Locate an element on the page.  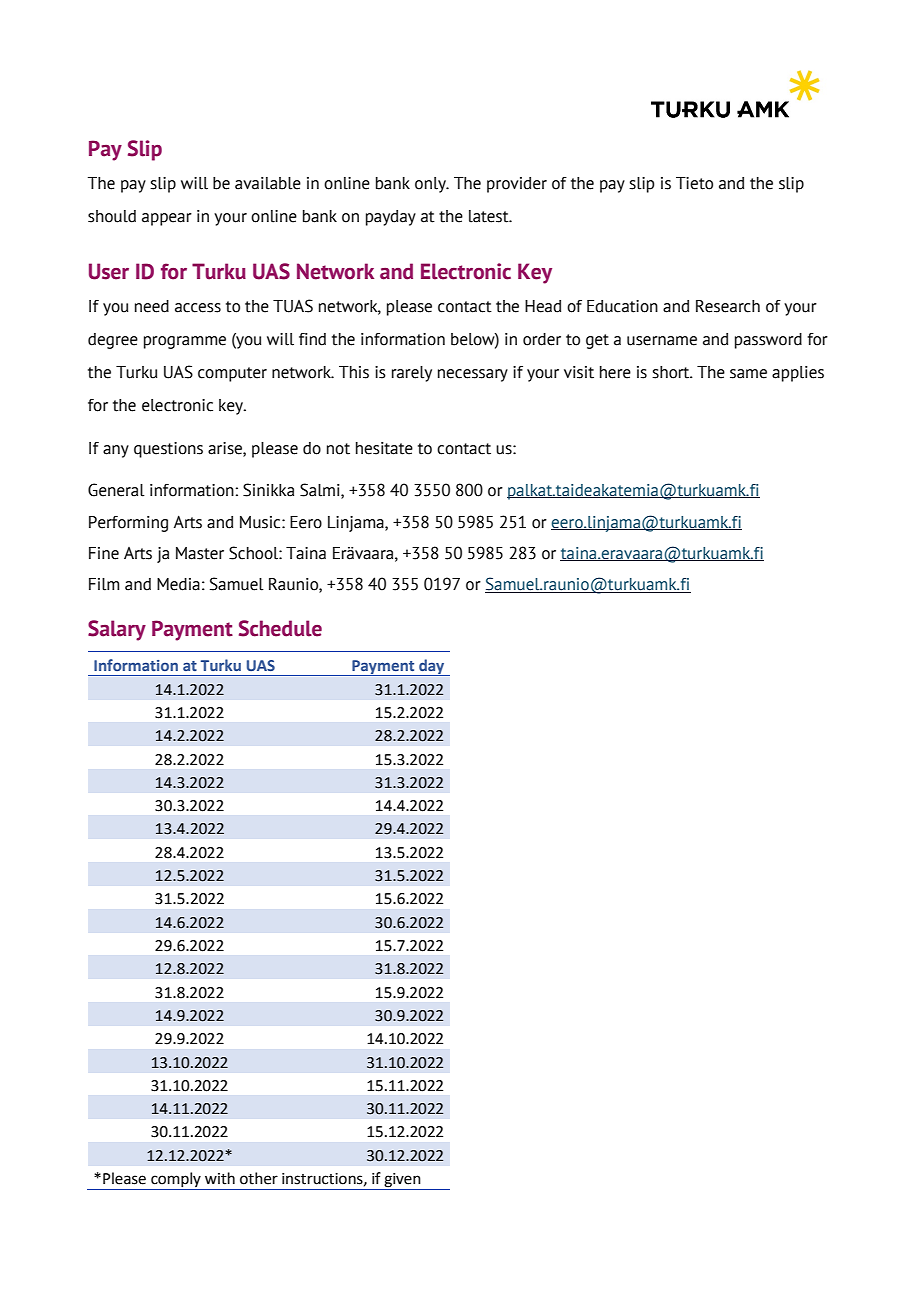
same is located at coordinates (748, 374).
